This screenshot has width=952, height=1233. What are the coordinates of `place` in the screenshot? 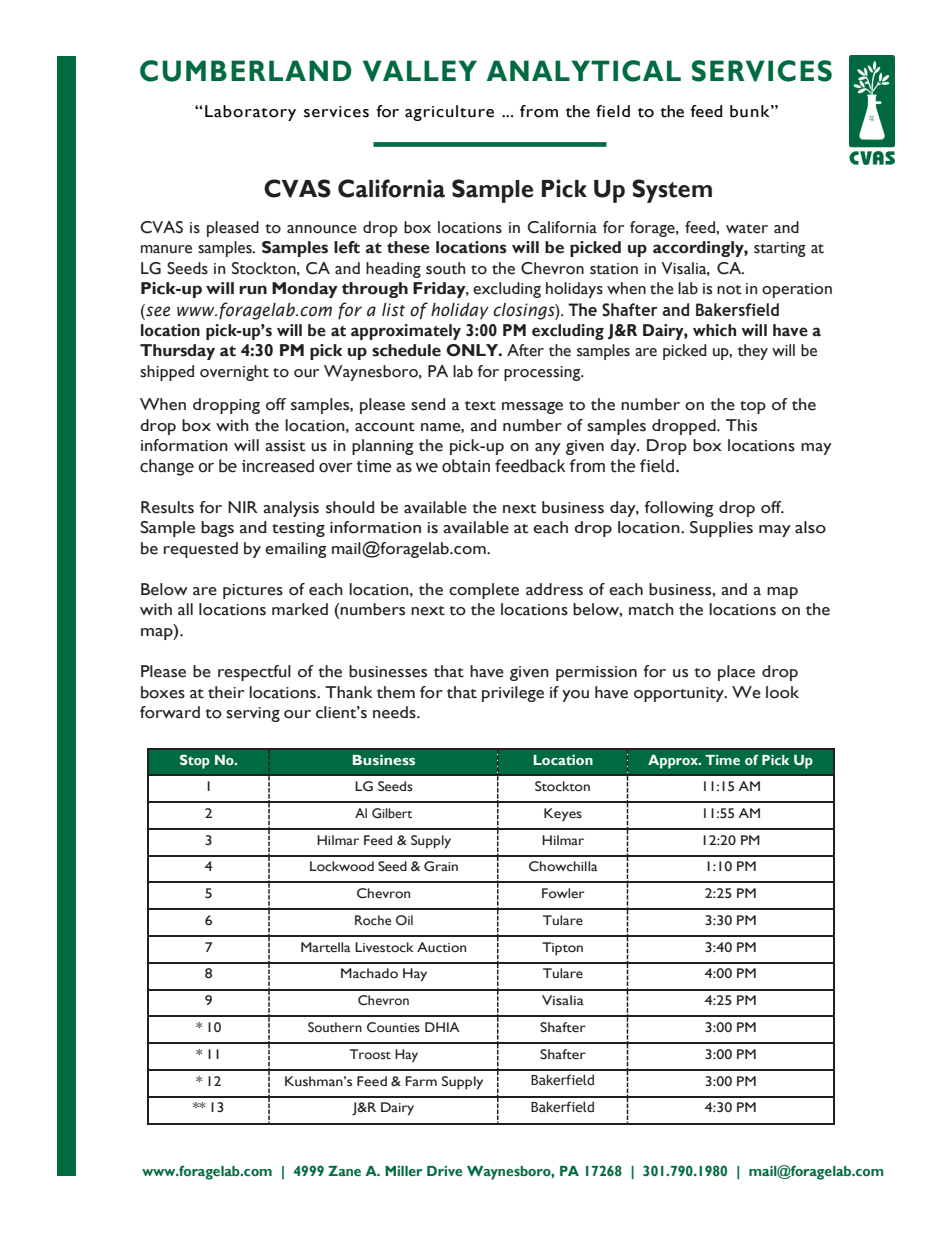 It's located at (736, 673).
